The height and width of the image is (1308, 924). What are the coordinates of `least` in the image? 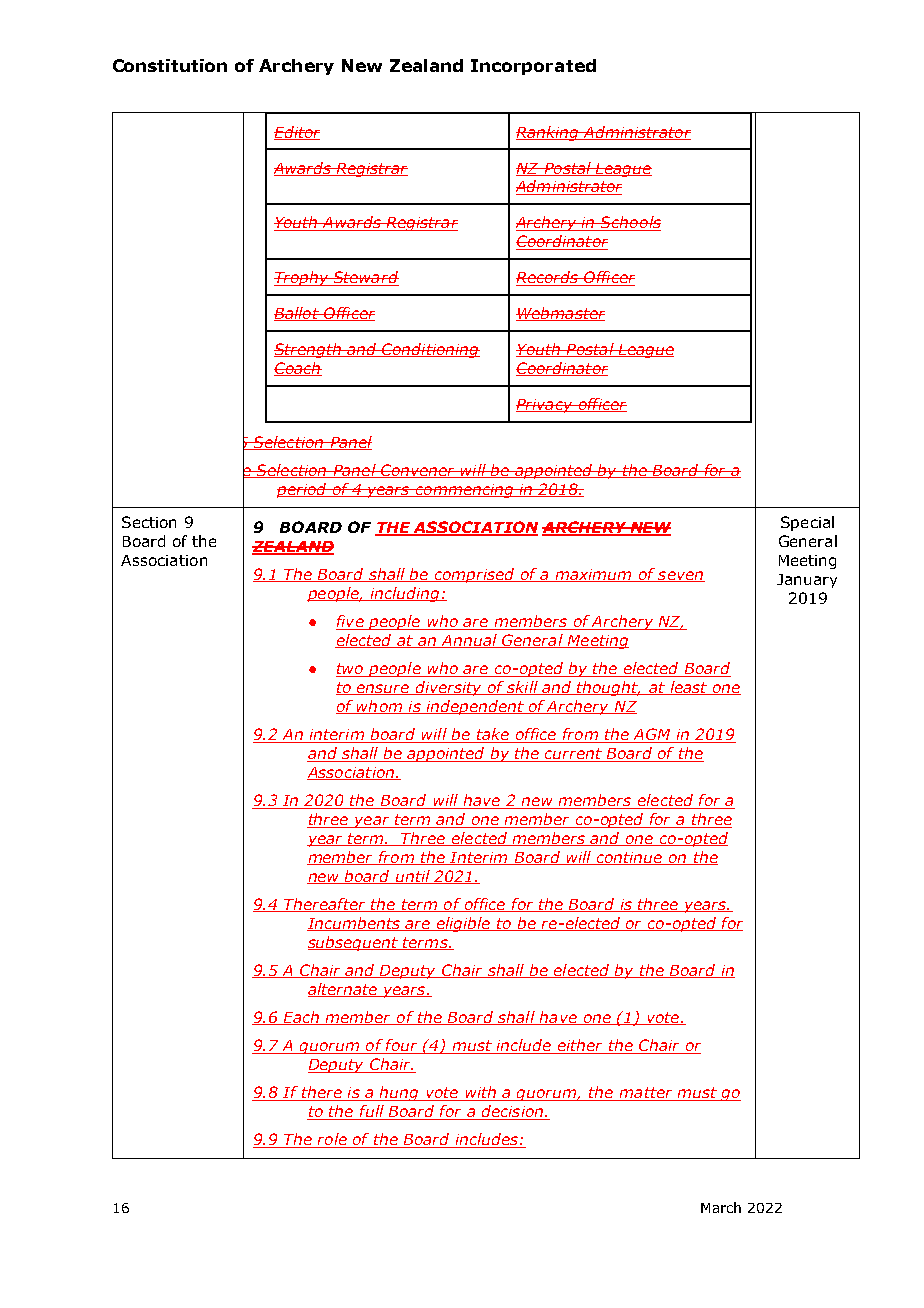 It's located at (689, 688).
